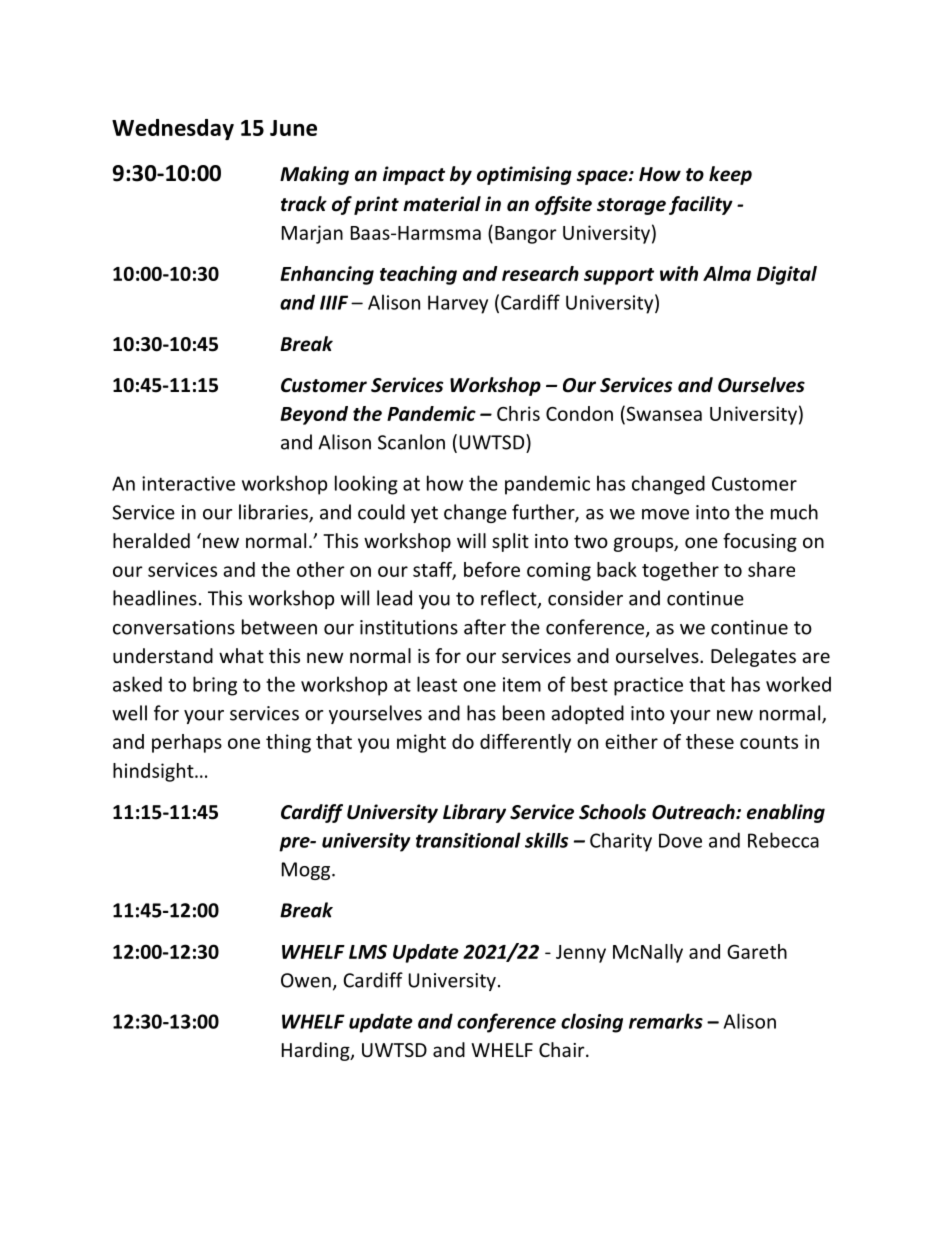 The width and height of the screenshot is (952, 1233). What do you see at coordinates (665, 514) in the screenshot?
I see `move` at bounding box center [665, 514].
